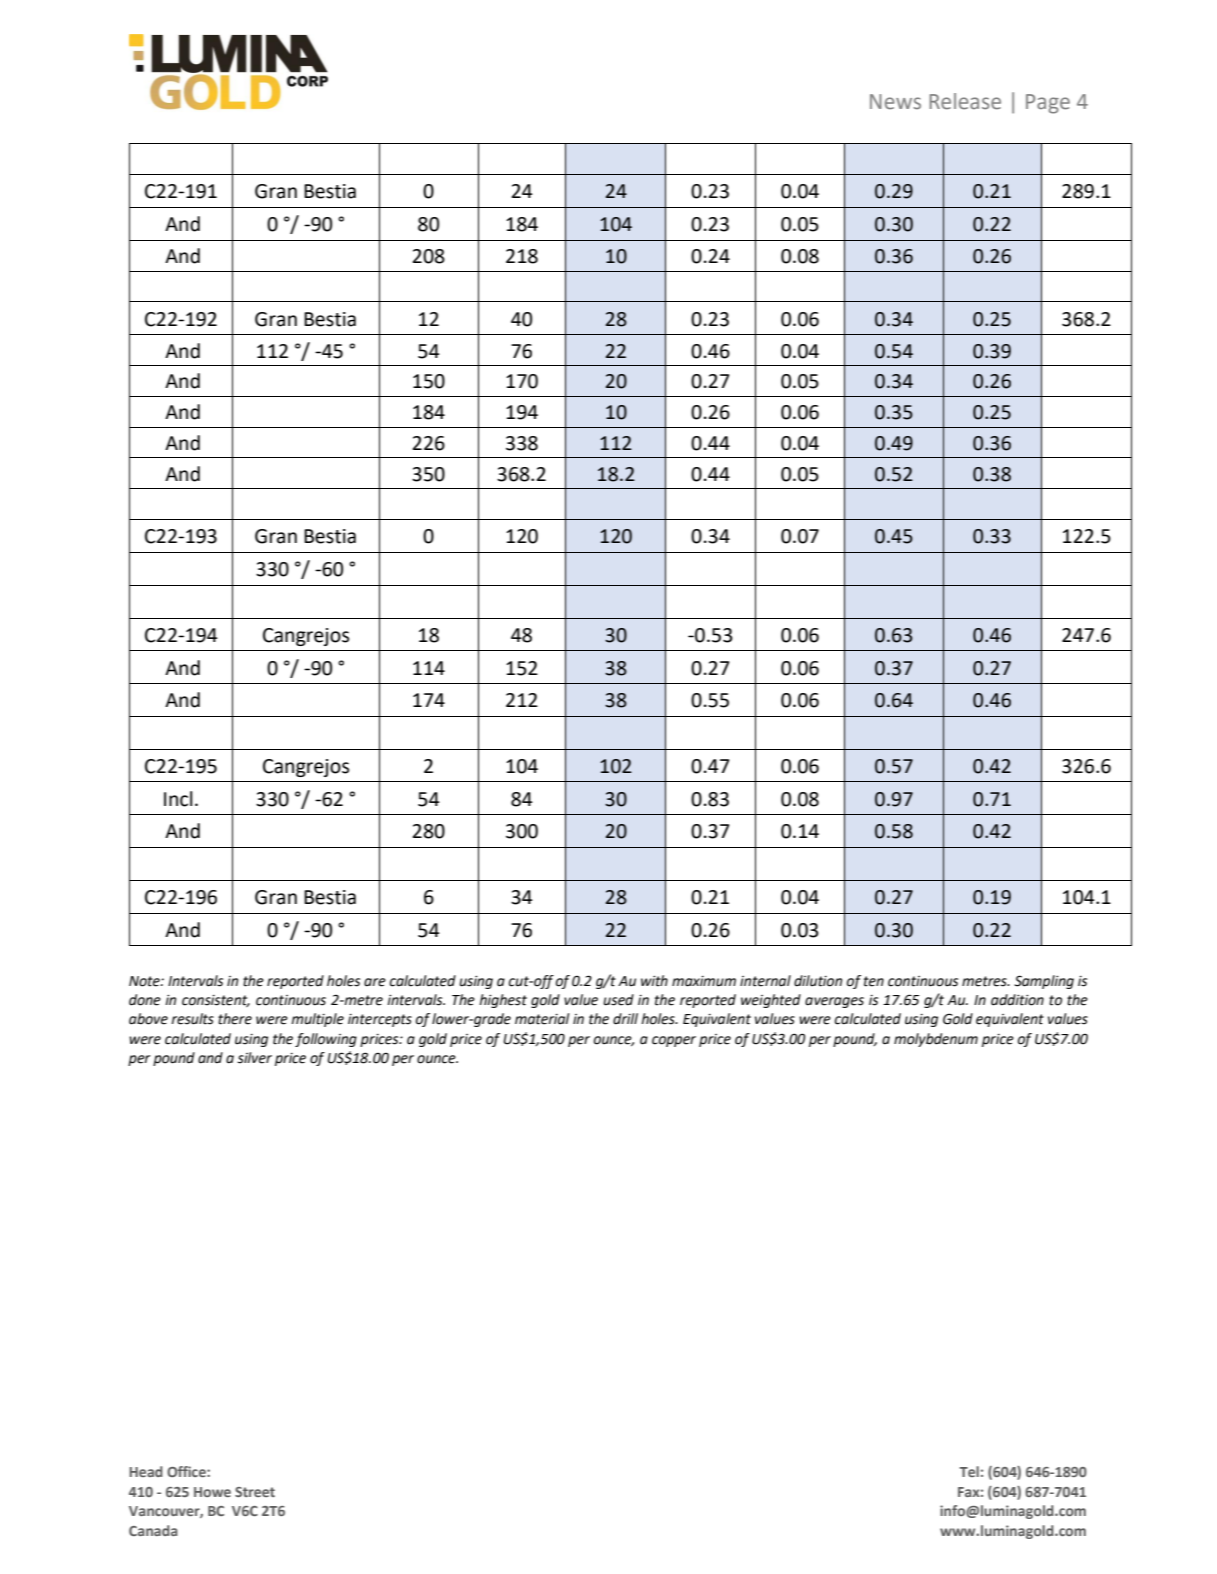  I want to click on Release, so click(965, 101).
